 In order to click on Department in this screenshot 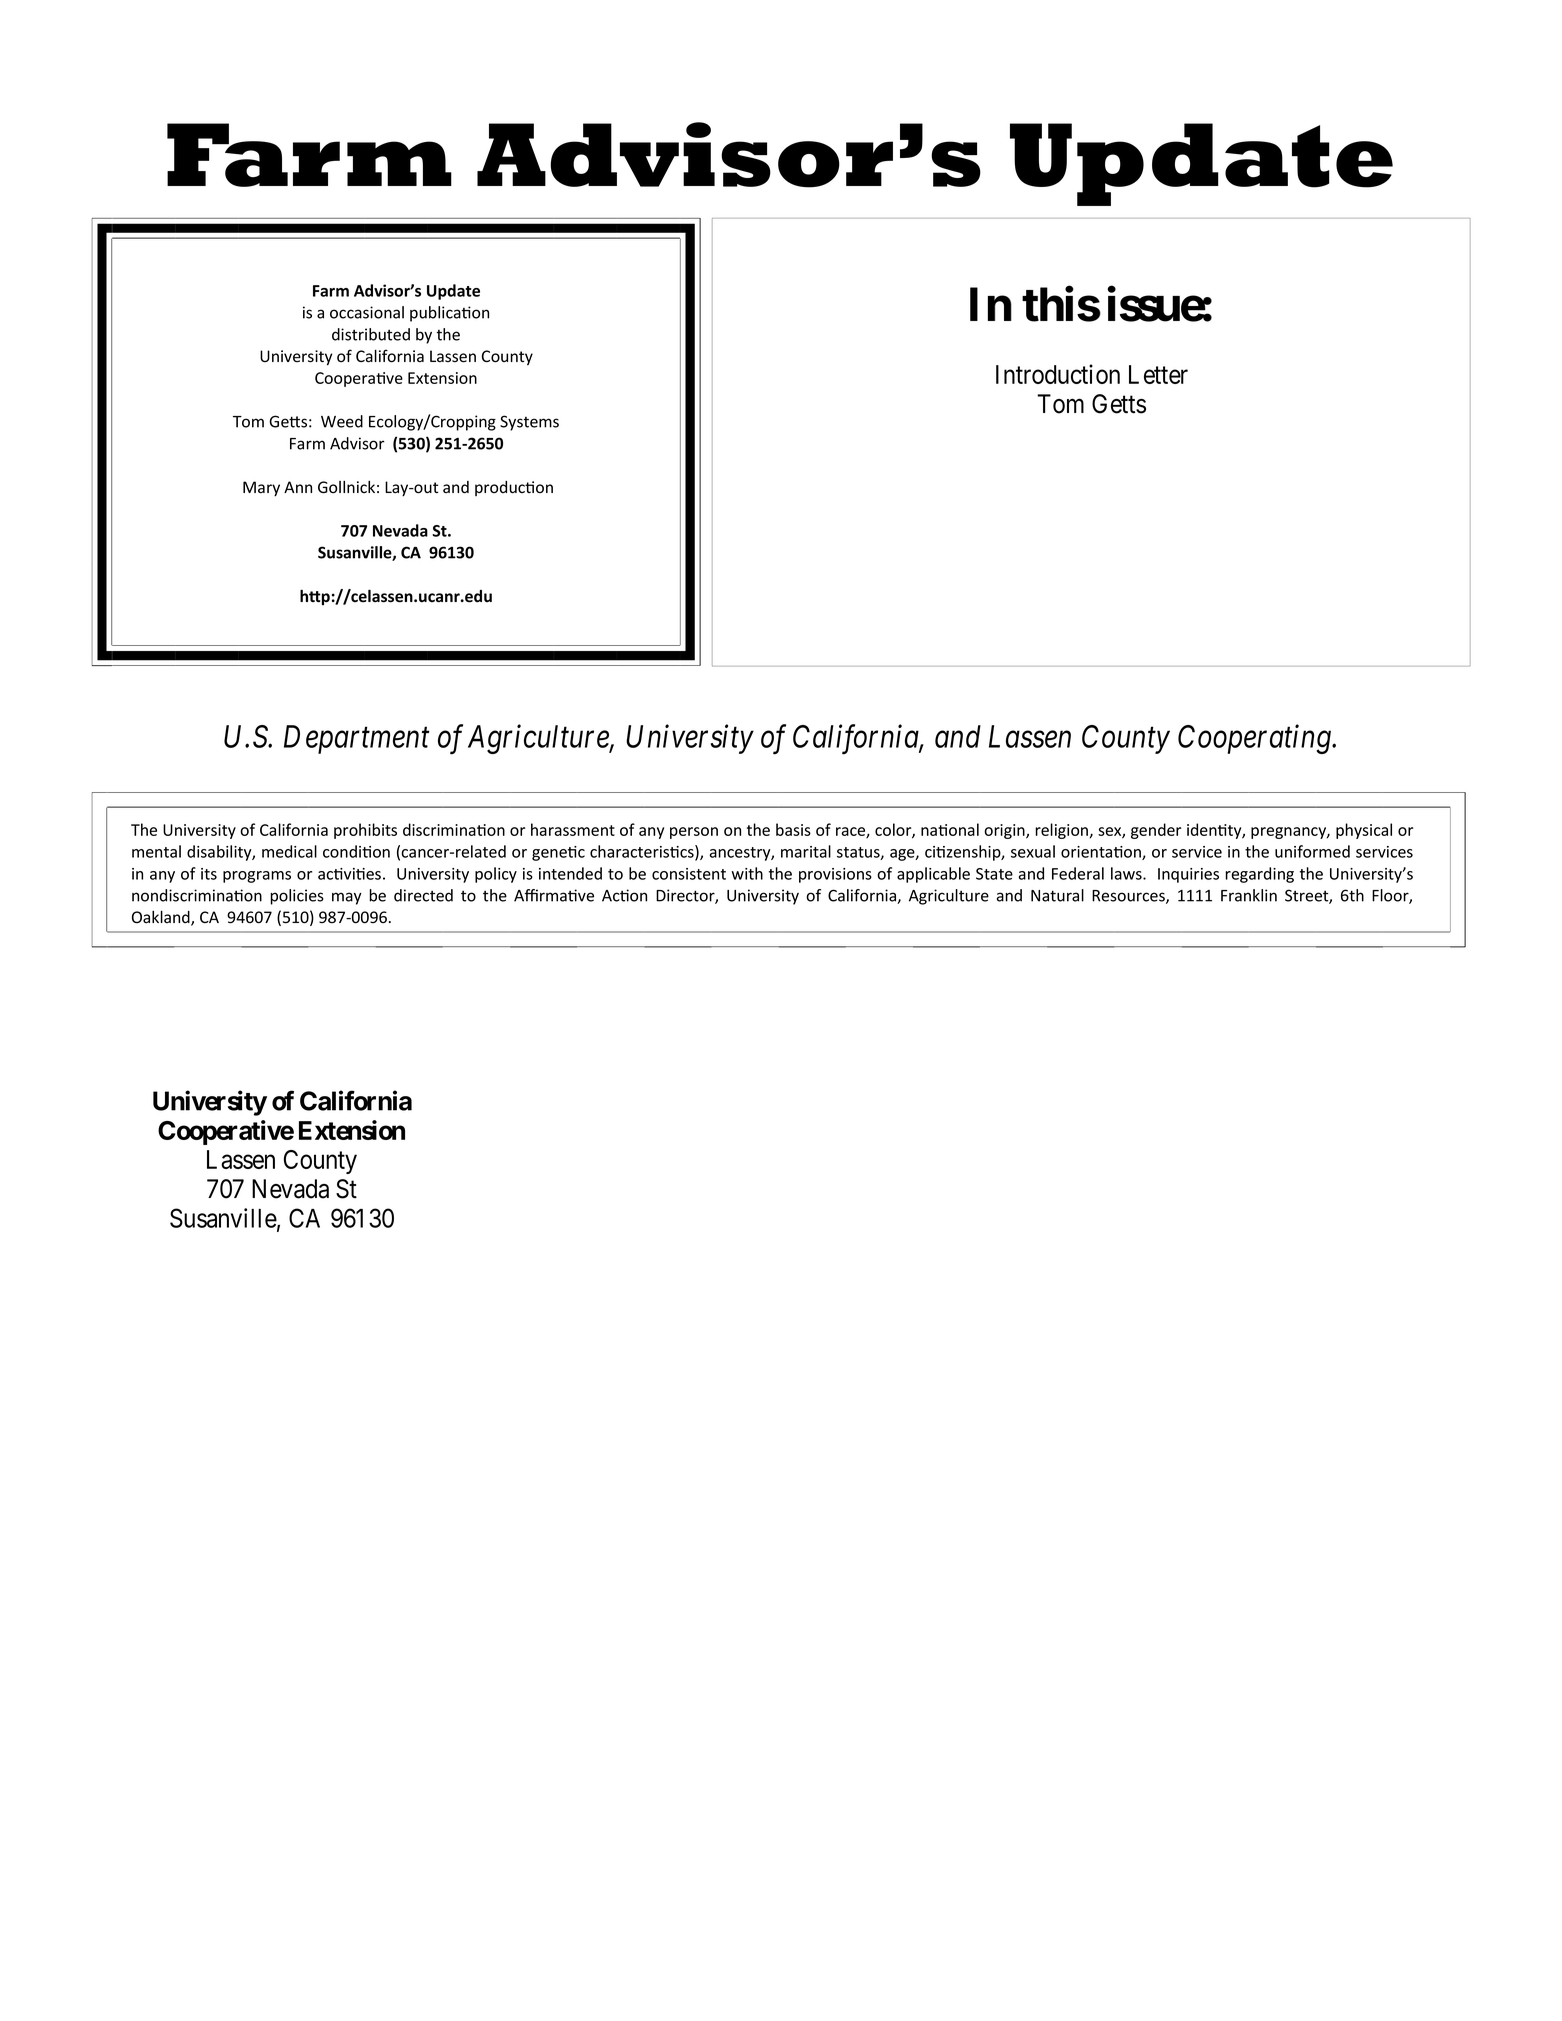, I will do `click(357, 739)`.
